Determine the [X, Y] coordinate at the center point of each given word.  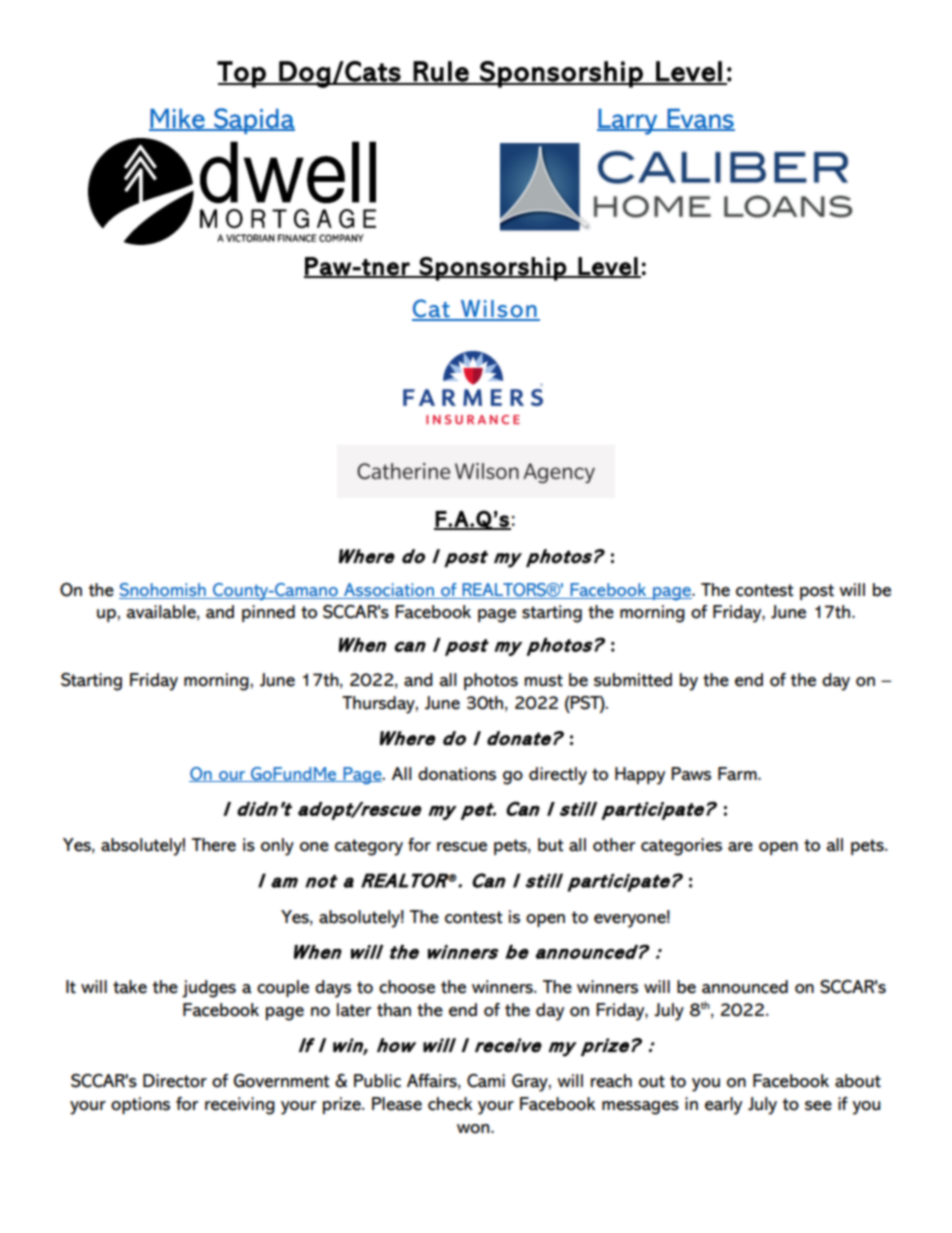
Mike [178, 119]
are [740, 847]
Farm [738, 774]
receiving [240, 1106]
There [214, 845]
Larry [628, 122]
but [551, 845]
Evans [700, 119]
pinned [268, 613]
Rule [441, 72]
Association [389, 591]
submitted [633, 680]
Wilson [498, 310]
